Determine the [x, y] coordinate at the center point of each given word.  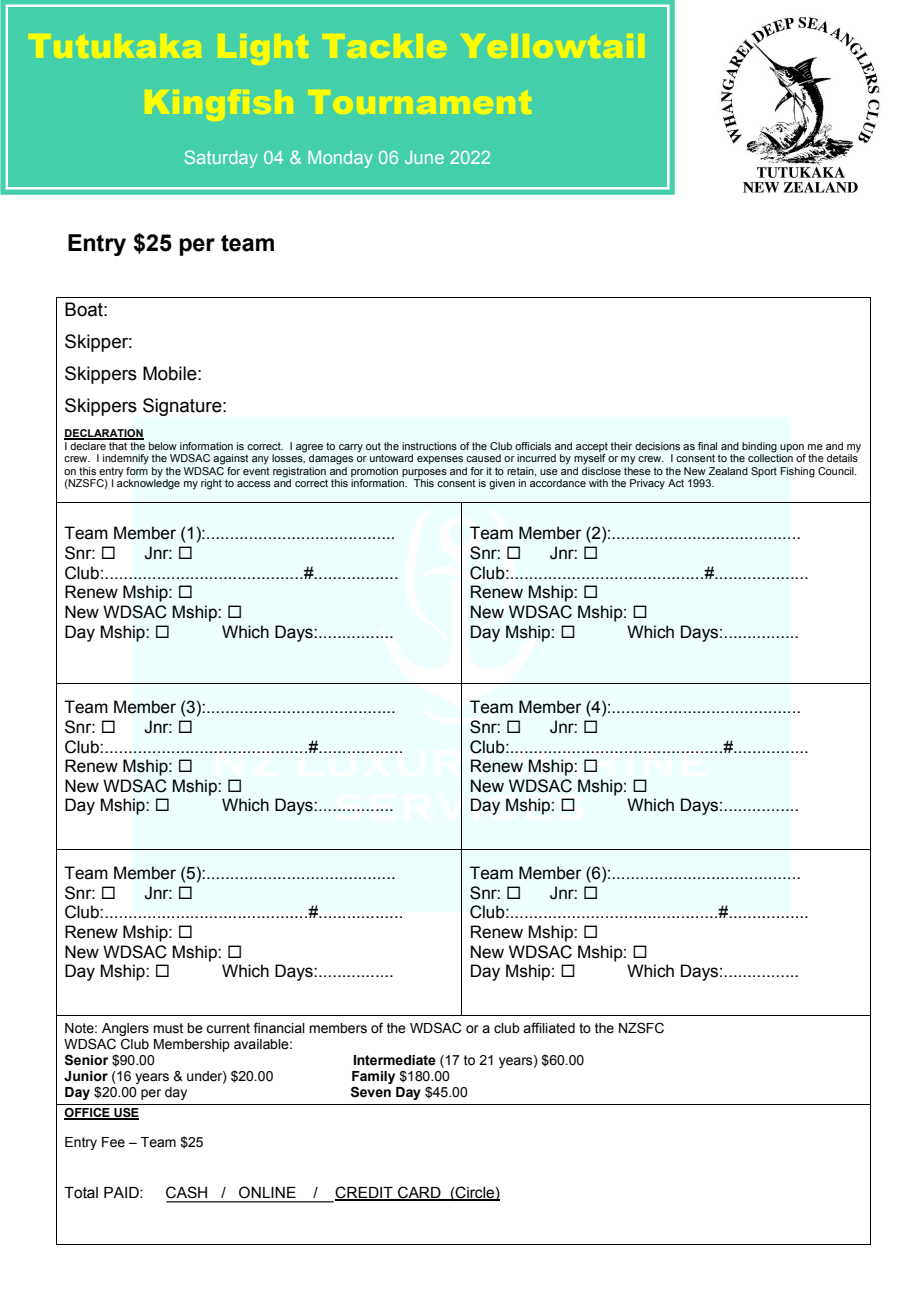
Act [676, 483]
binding [759, 447]
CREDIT [365, 1193]
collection [770, 457]
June [424, 157]
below [163, 446]
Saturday [221, 159]
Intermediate [395, 1060]
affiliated [549, 1028]
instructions [429, 446]
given [502, 484]
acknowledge [148, 483]
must [168, 1028]
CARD [419, 1193]
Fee [113, 1142]
